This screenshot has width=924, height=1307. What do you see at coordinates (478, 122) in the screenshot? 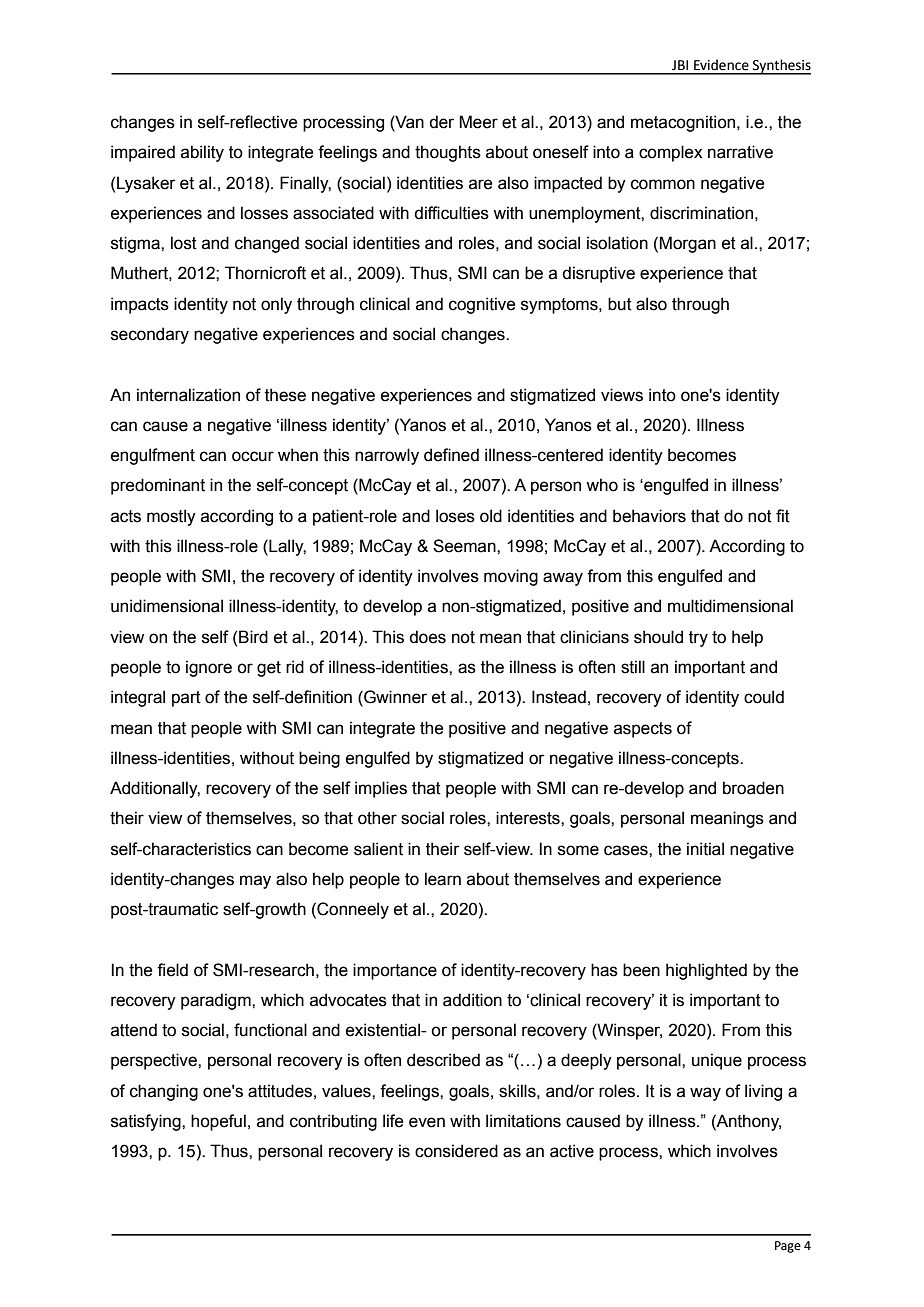
I see `Meer` at bounding box center [478, 122].
